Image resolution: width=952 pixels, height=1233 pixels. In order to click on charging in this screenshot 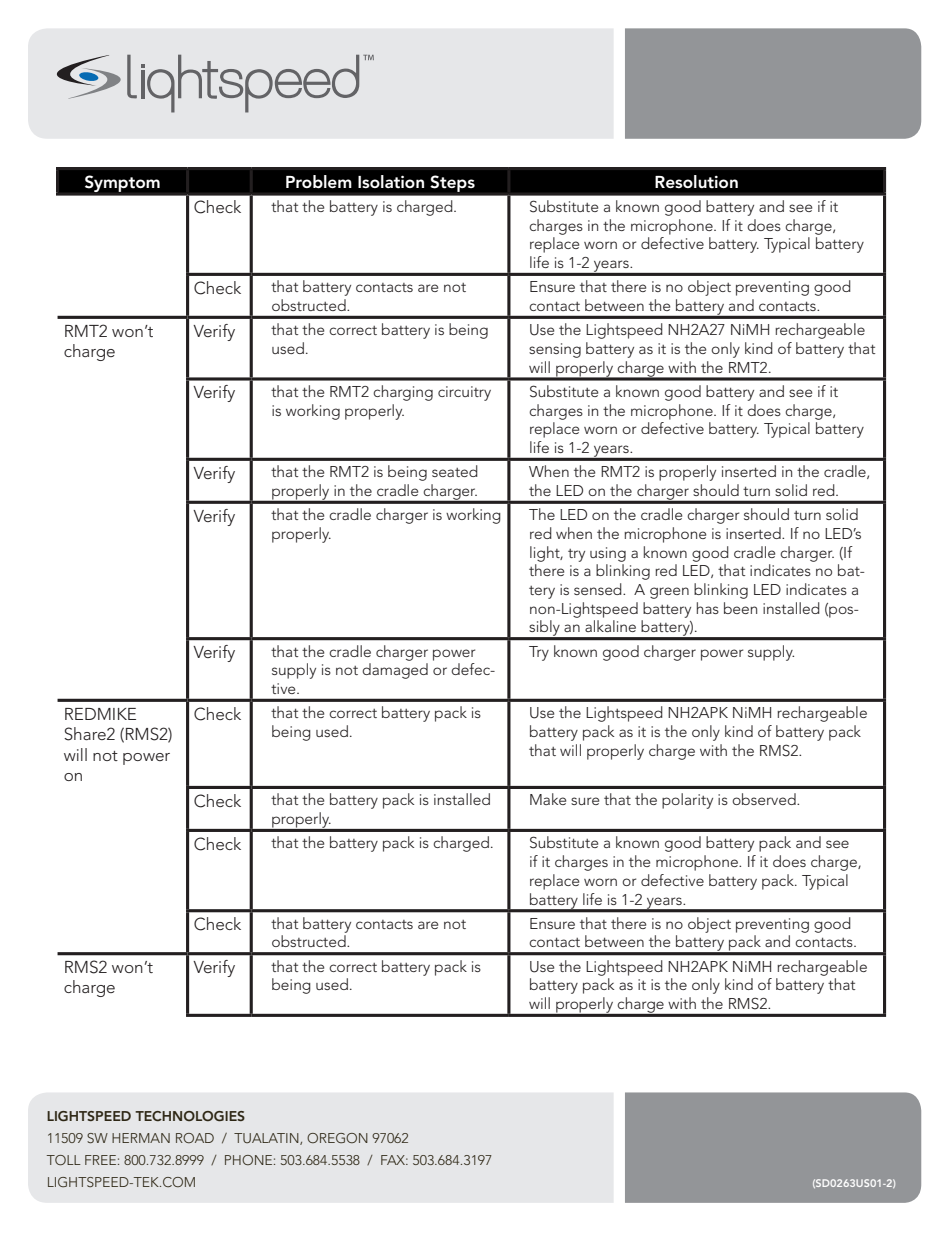, I will do `click(403, 393)`.
